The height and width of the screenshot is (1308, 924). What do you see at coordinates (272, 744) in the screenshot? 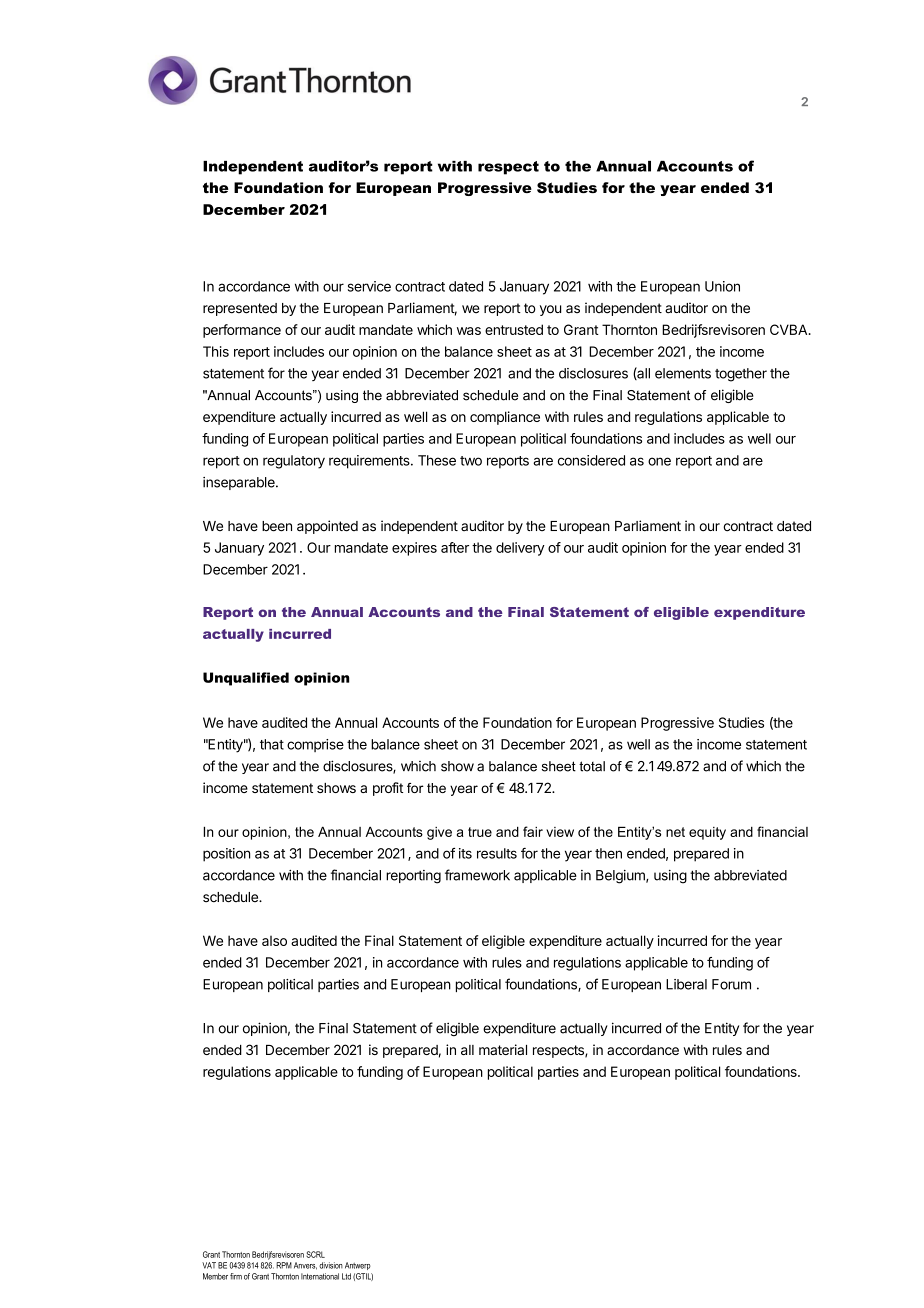
I see `that` at bounding box center [272, 744].
